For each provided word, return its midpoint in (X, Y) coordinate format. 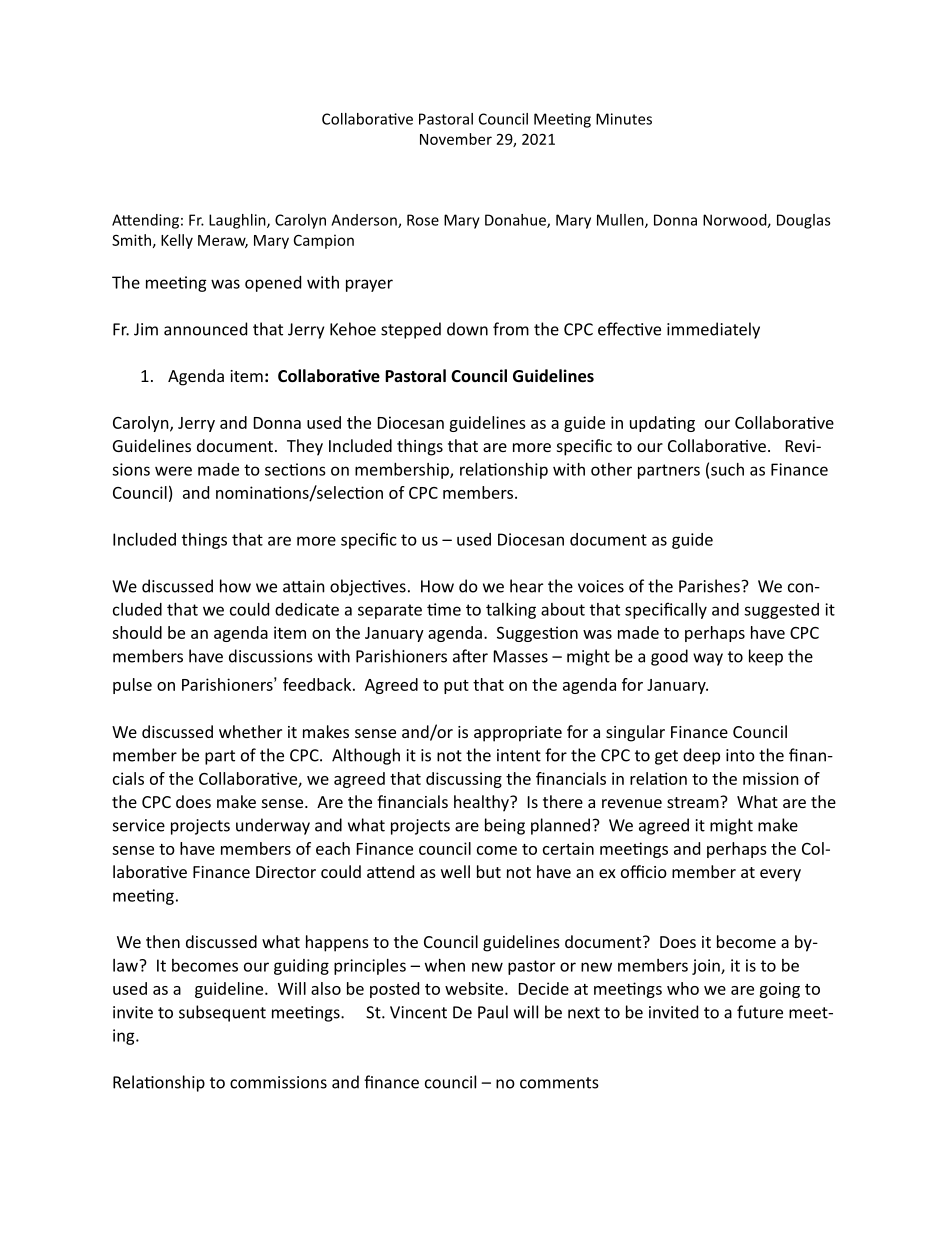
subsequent (222, 1013)
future (760, 1012)
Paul (493, 1012)
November (456, 139)
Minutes (624, 119)
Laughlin (238, 221)
